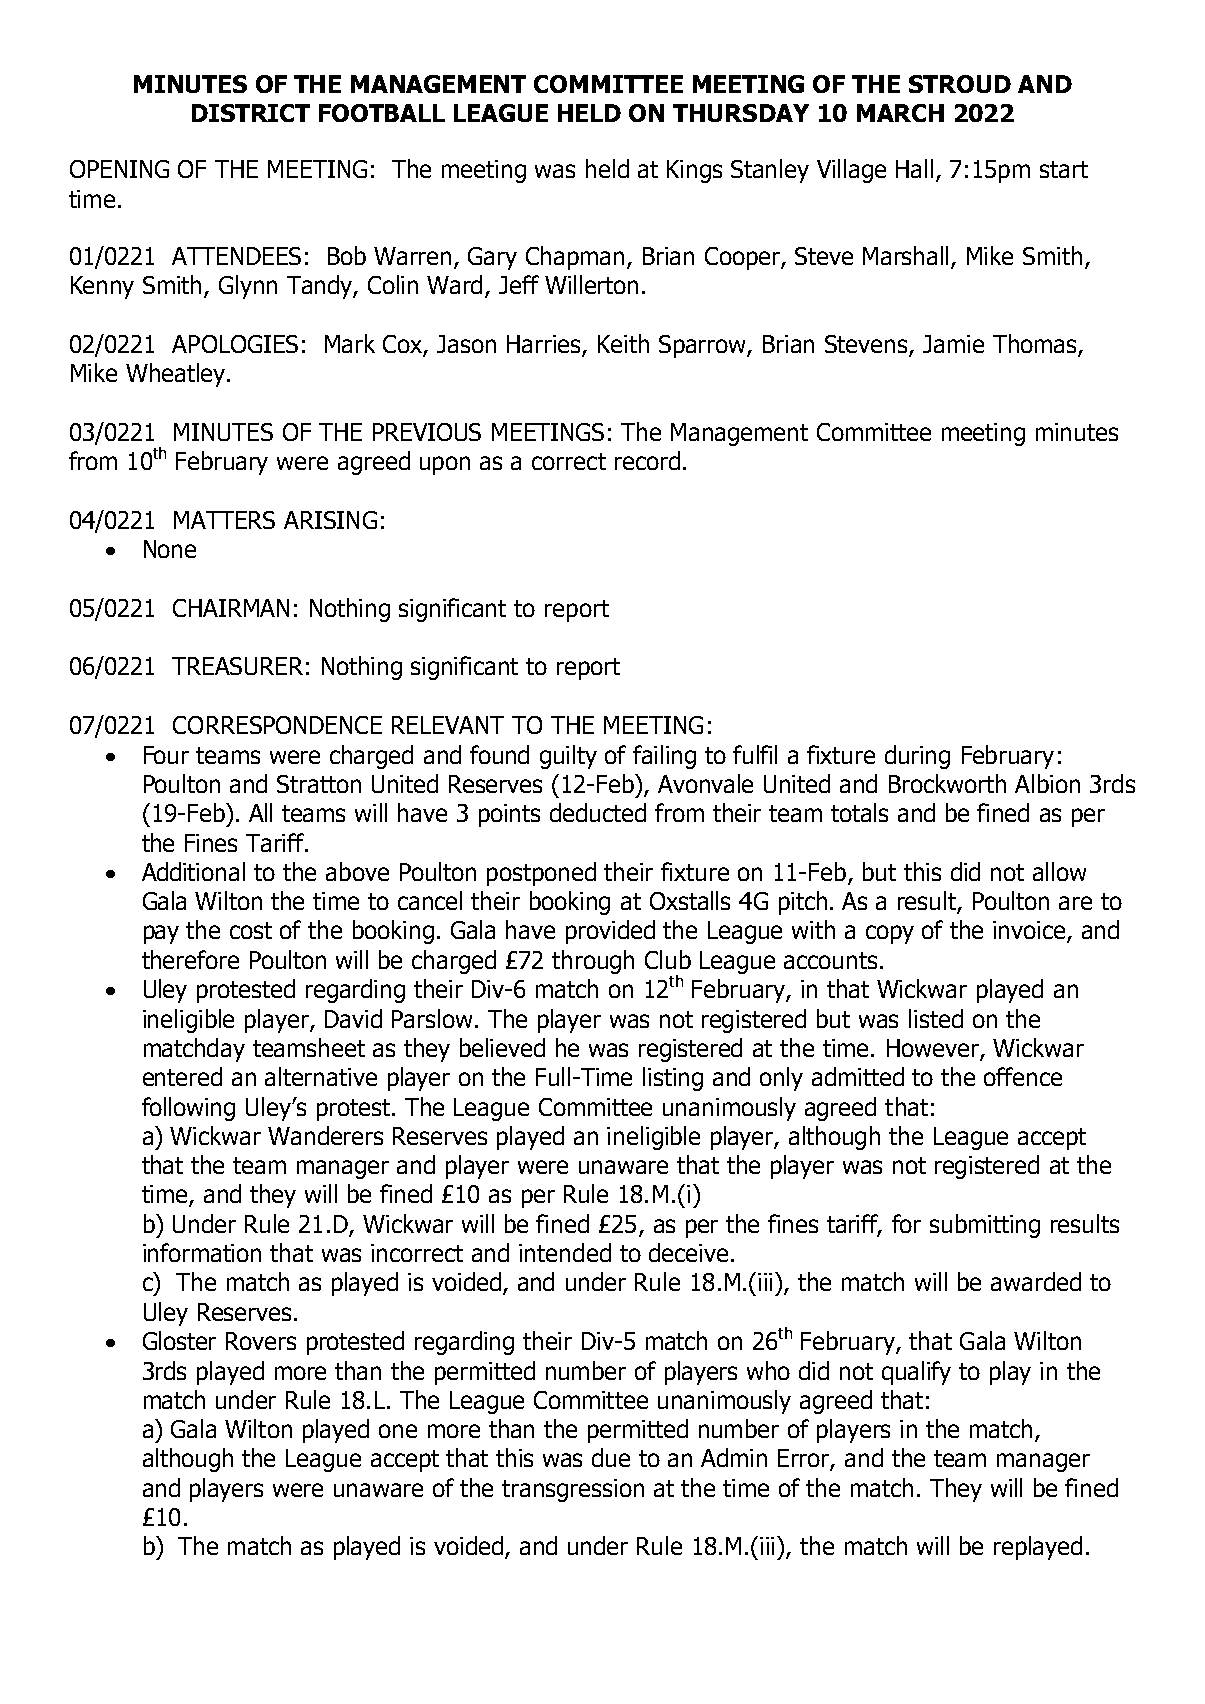 Image resolution: width=1205 pixels, height=1704 pixels. I want to click on copy, so click(890, 934).
